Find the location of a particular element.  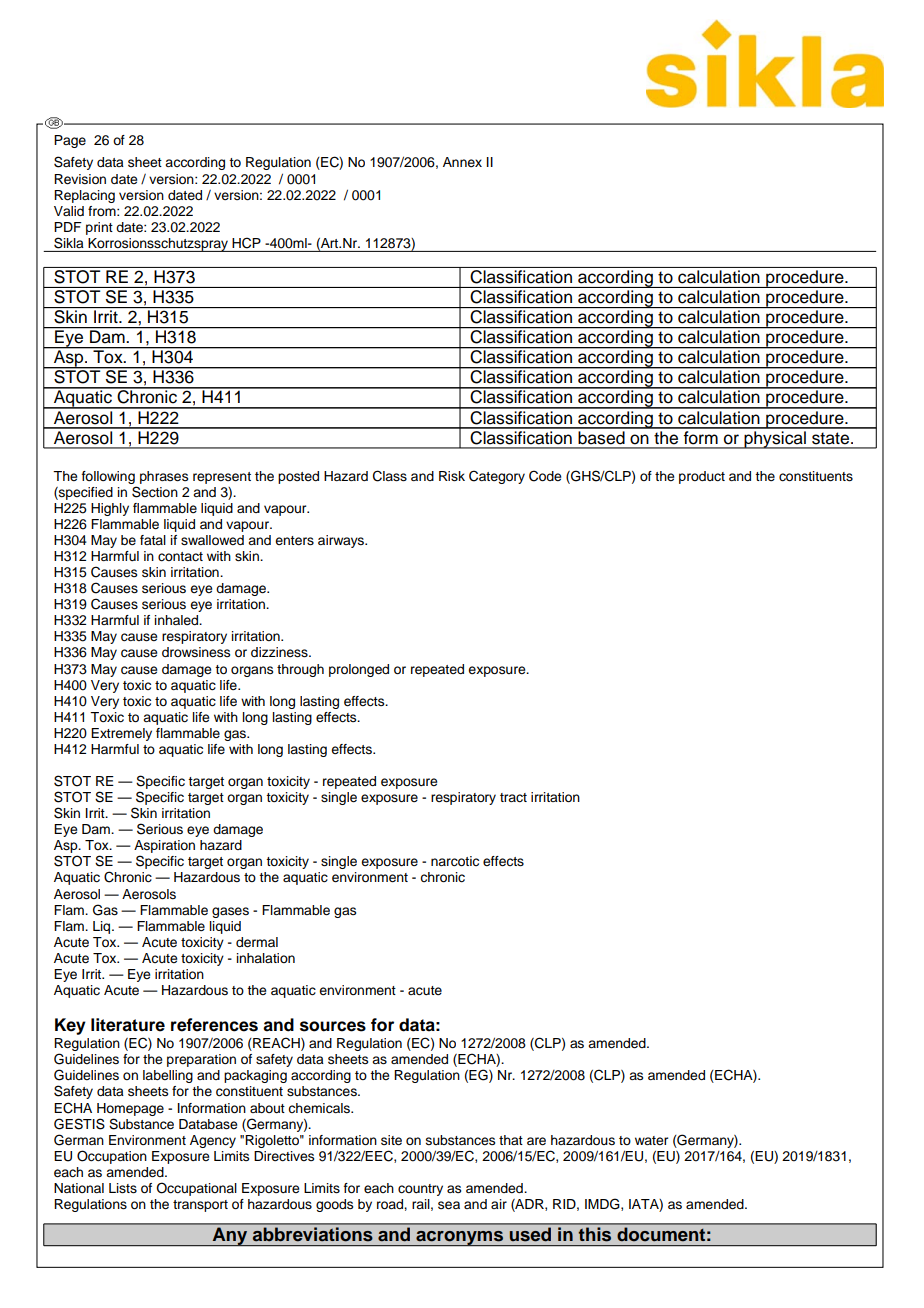

Risk is located at coordinates (452, 476).
